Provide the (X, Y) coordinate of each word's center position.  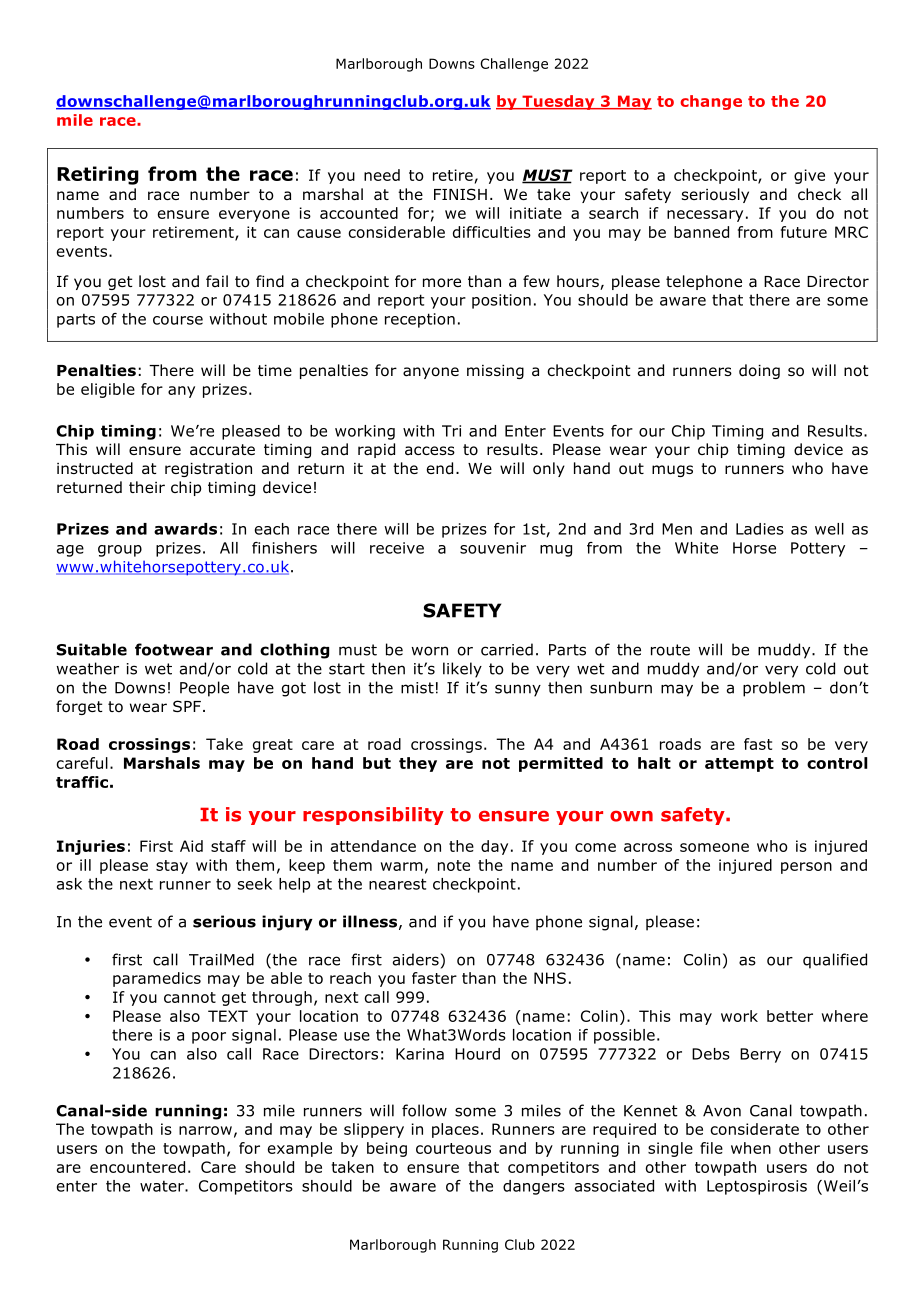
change (711, 102)
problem (774, 689)
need (382, 175)
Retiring (98, 175)
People (204, 689)
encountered (137, 1167)
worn (429, 651)
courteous (453, 1148)
